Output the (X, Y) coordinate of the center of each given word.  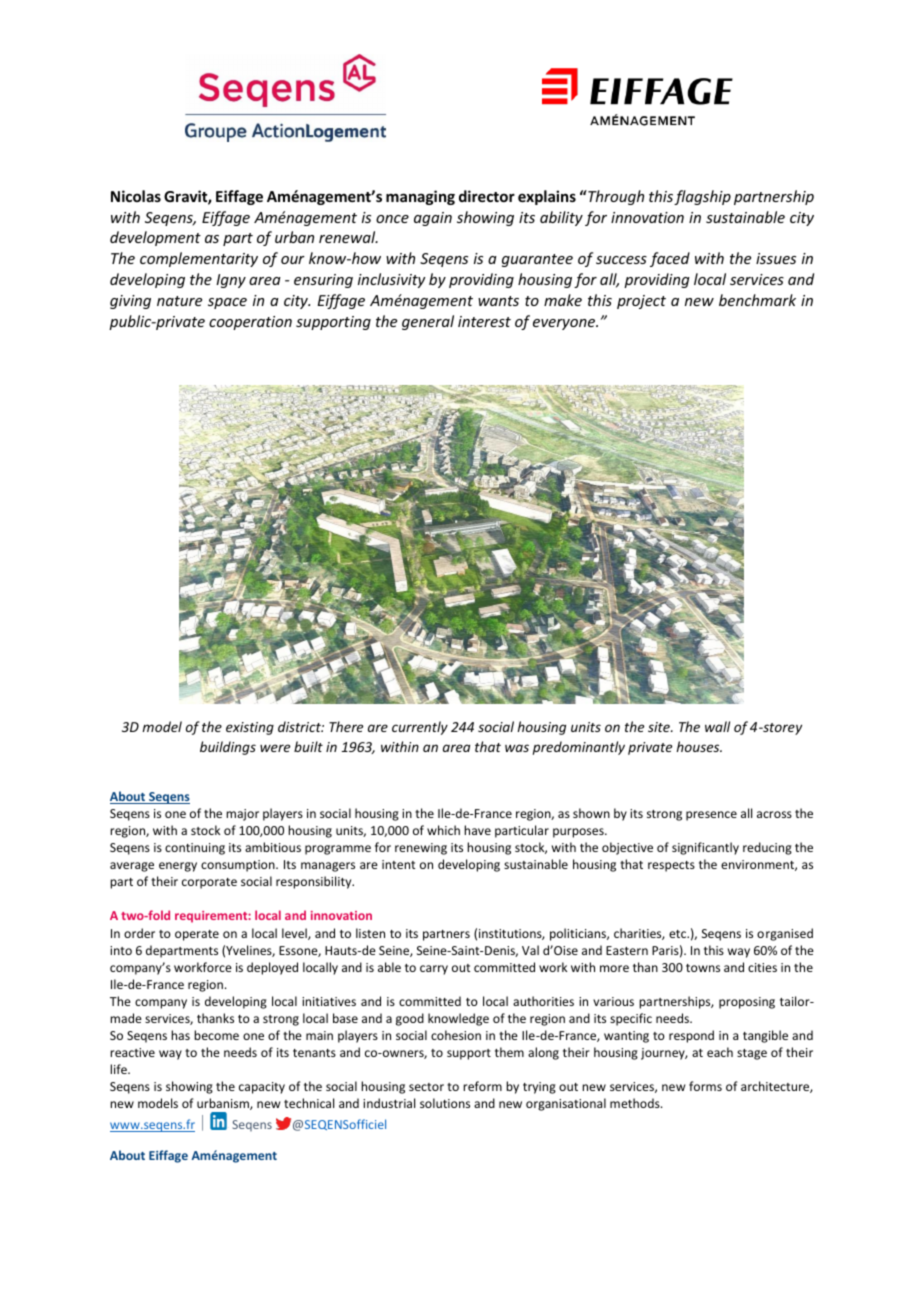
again (433, 219)
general (428, 322)
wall (717, 726)
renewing (421, 849)
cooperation (250, 323)
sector (426, 1087)
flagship (702, 197)
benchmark (757, 300)
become (216, 1035)
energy (178, 867)
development (155, 238)
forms (705, 1086)
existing (250, 728)
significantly (705, 848)
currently (420, 728)
